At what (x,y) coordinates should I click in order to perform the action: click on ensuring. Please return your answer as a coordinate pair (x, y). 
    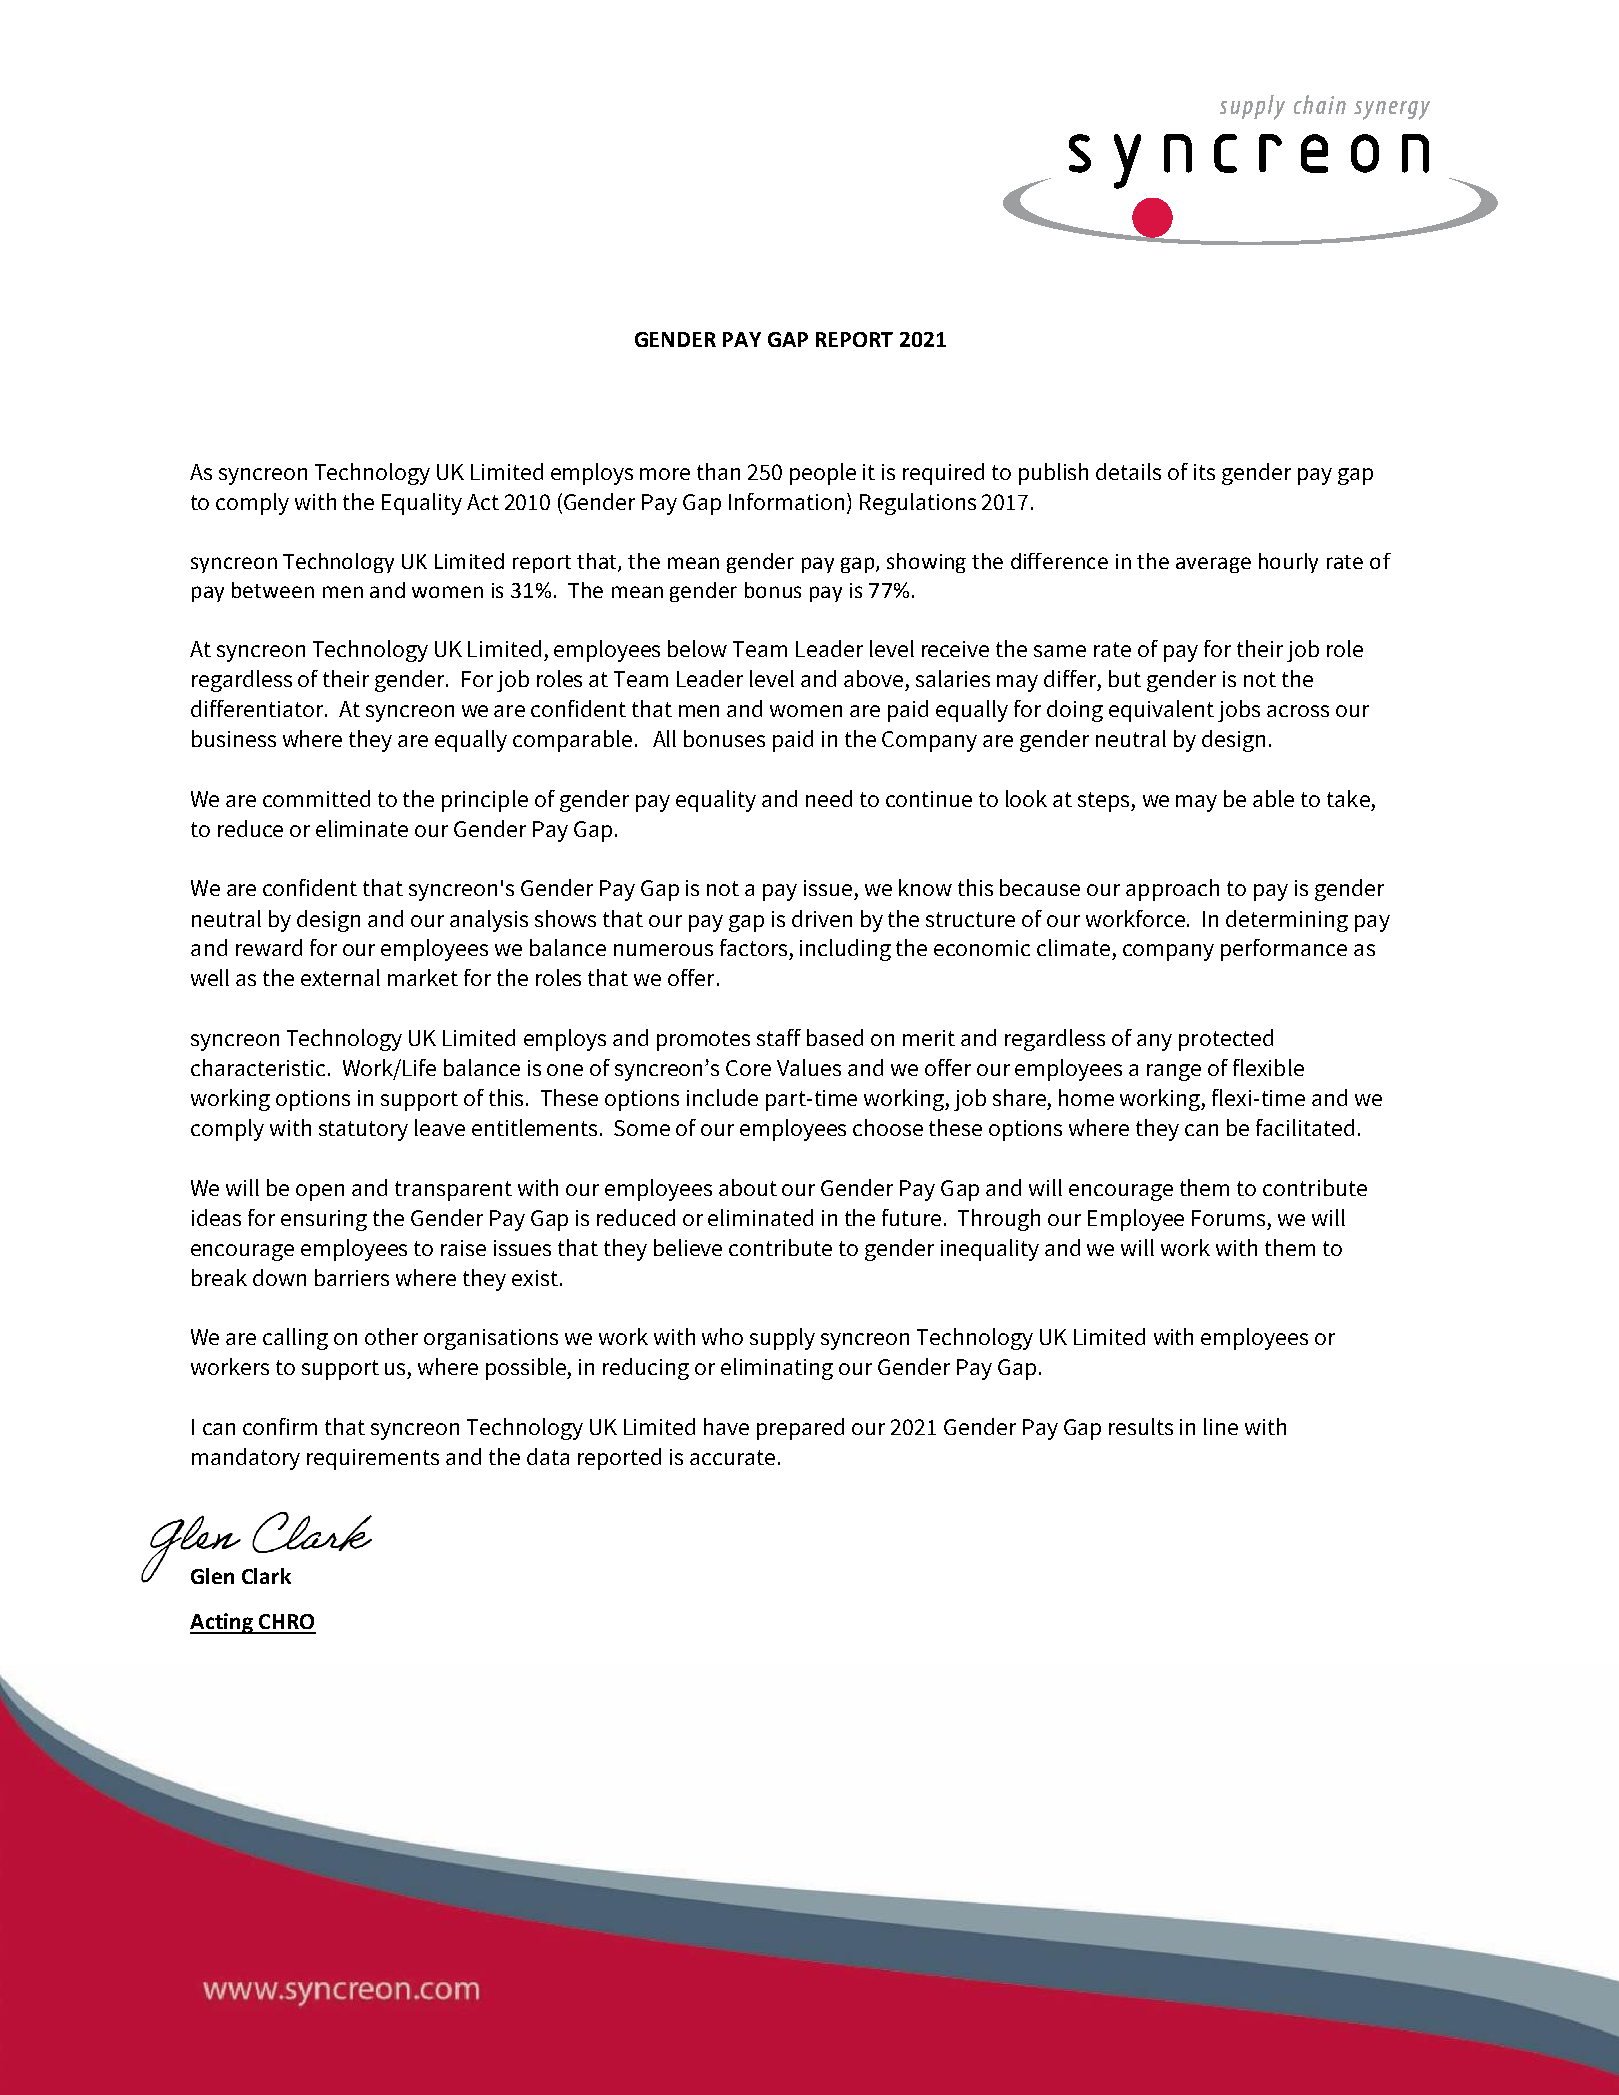
    Looking at the image, I should click on (324, 1220).
